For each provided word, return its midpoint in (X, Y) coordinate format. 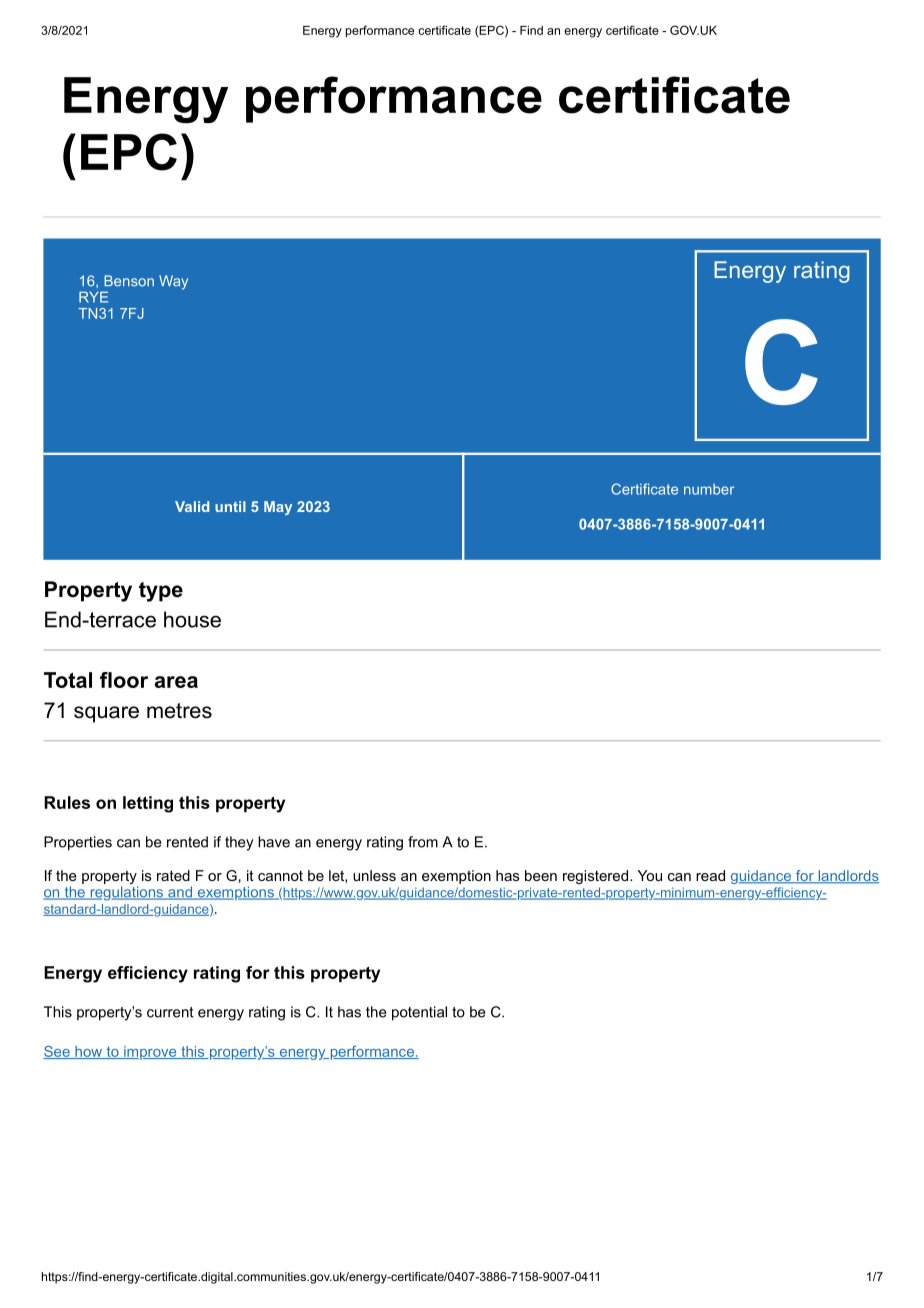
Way (173, 282)
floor (124, 680)
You (650, 875)
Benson (129, 281)
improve (150, 1053)
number (709, 489)
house (192, 619)
